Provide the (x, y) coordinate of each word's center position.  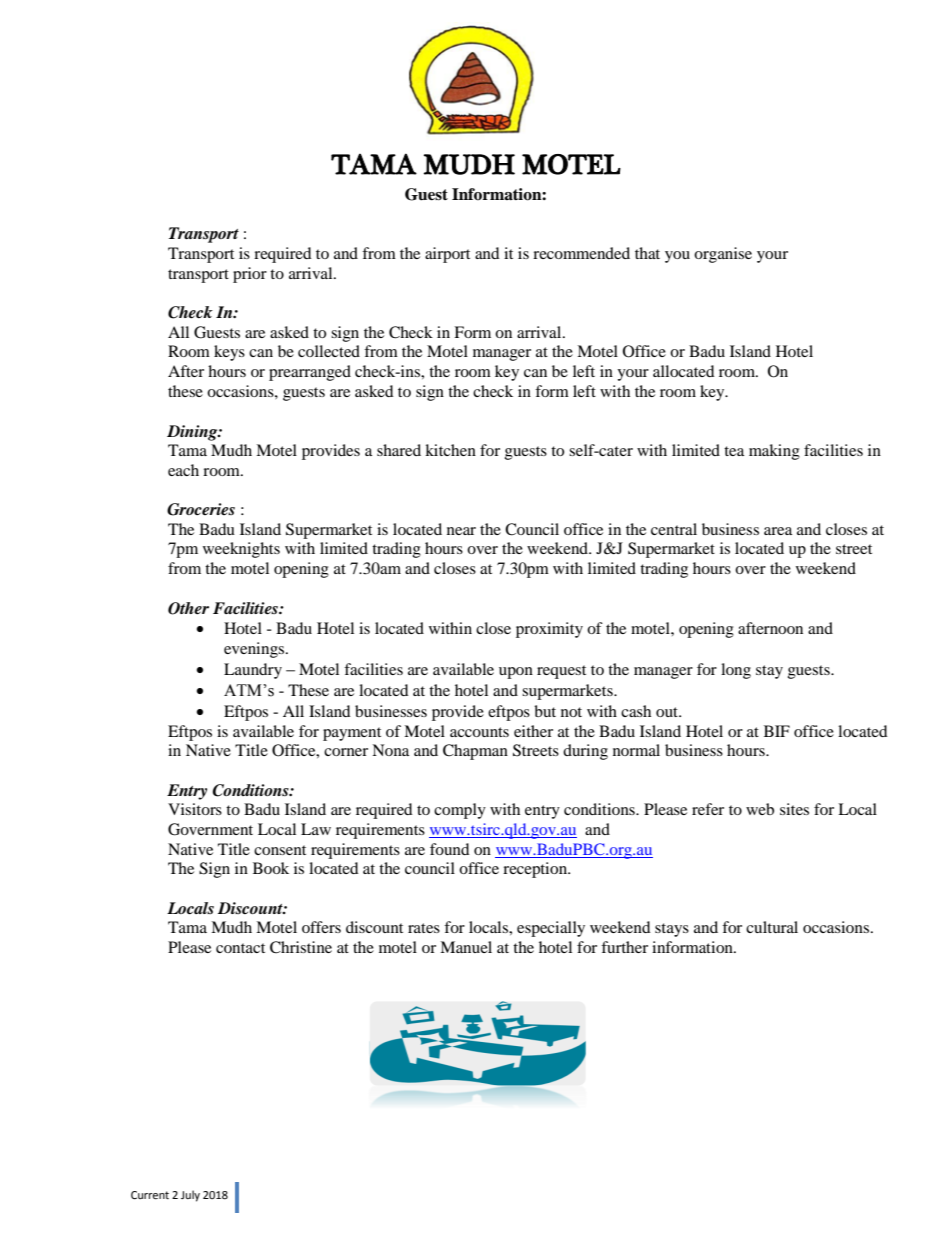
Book (271, 868)
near (461, 531)
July (190, 1196)
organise (723, 255)
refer (708, 809)
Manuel (466, 947)
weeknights (241, 550)
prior (250, 275)
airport (447, 255)
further (624, 947)
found (450, 849)
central (674, 529)
